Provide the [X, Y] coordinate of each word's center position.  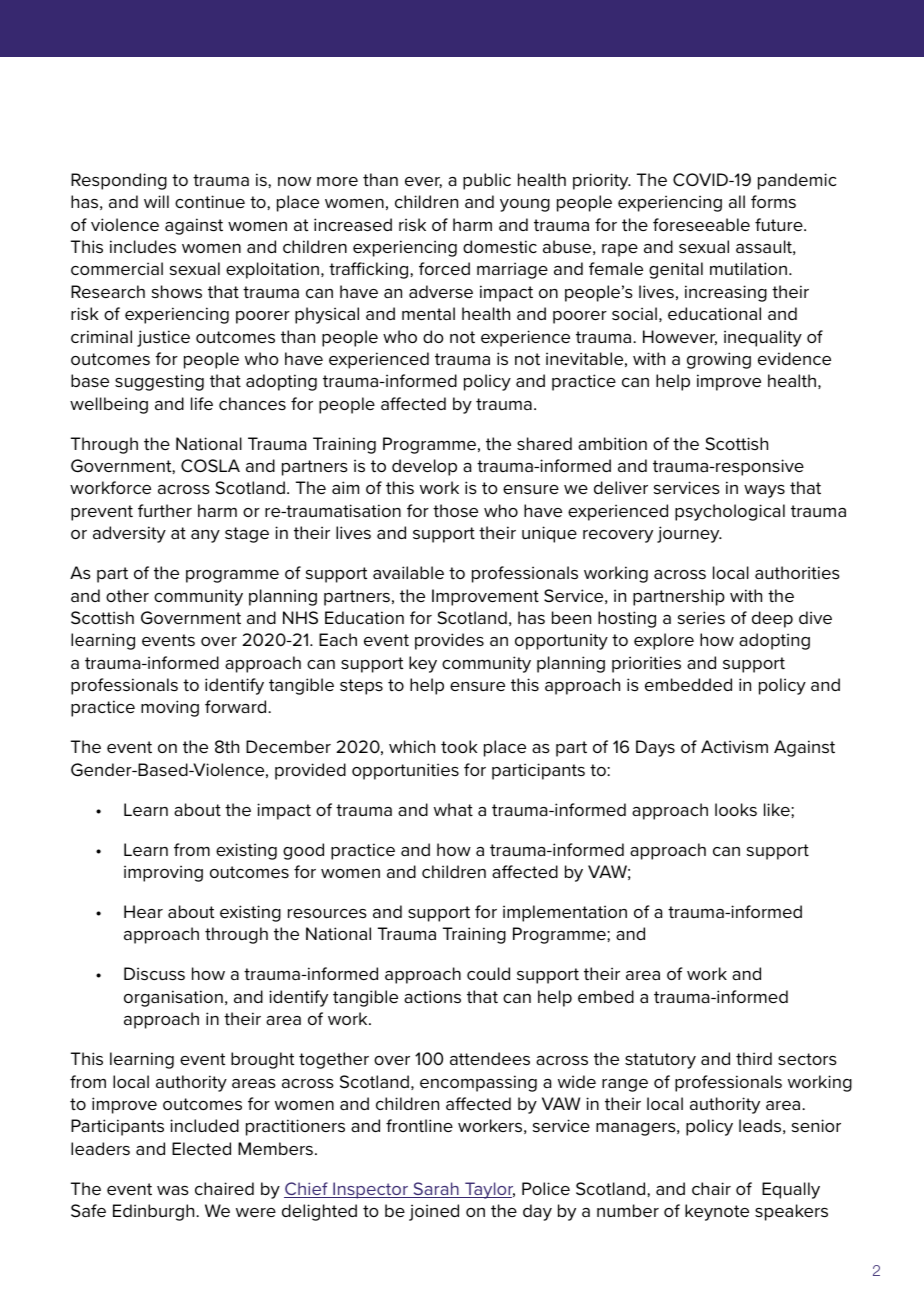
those [455, 510]
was [173, 1190]
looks [736, 809]
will [156, 201]
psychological [730, 512]
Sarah [436, 1190]
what [453, 809]
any [205, 536]
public [487, 181]
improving [163, 873]
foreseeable [701, 224]
